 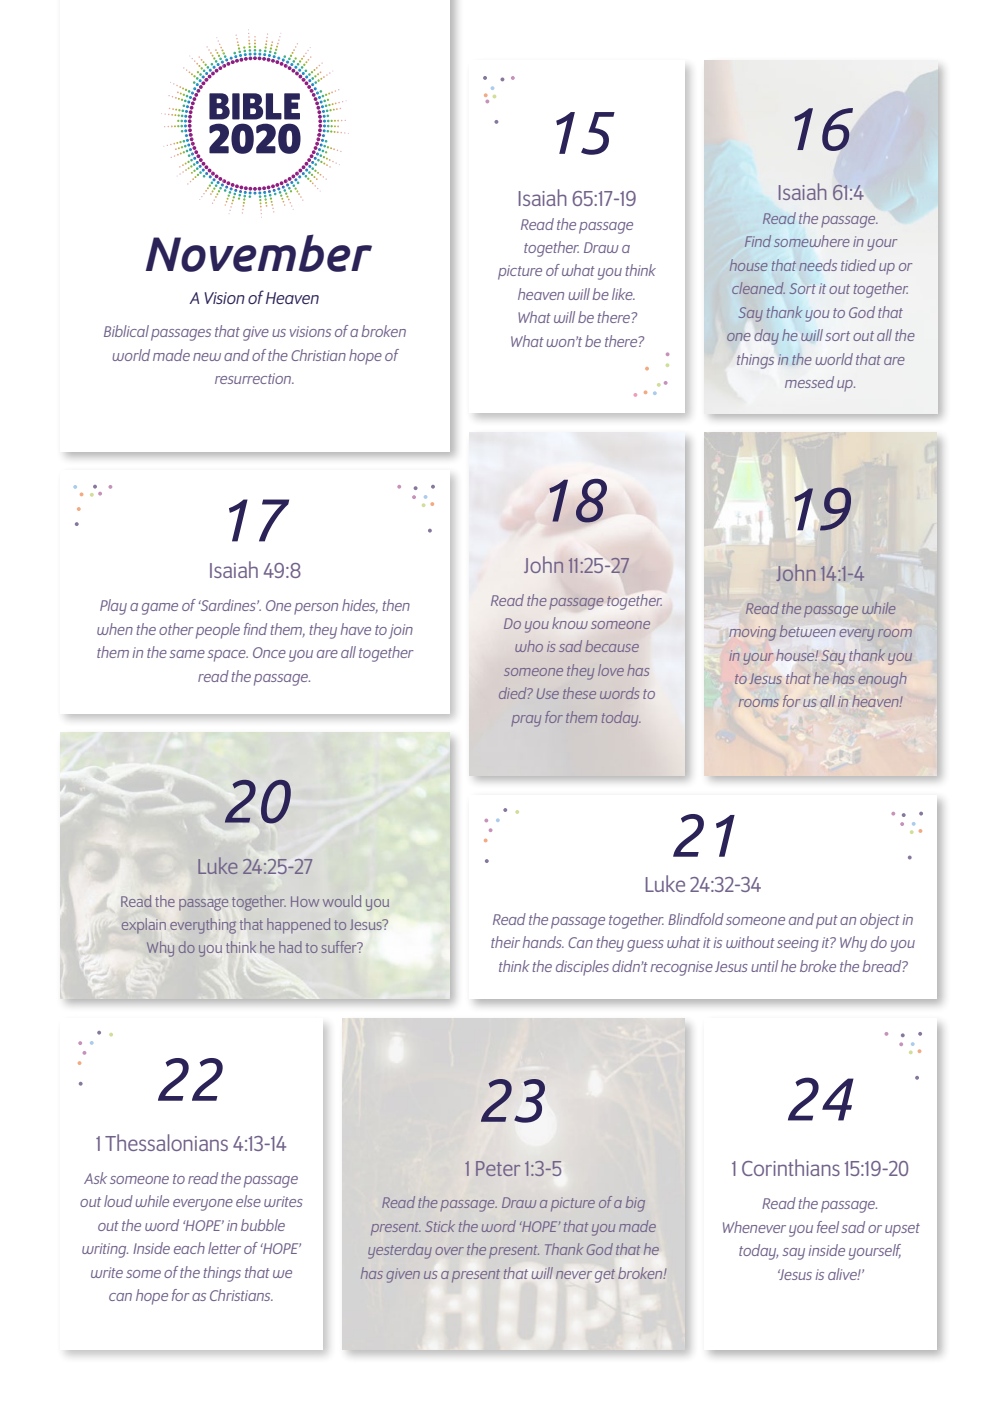 I want to click on Stick, so click(x=440, y=1226).
